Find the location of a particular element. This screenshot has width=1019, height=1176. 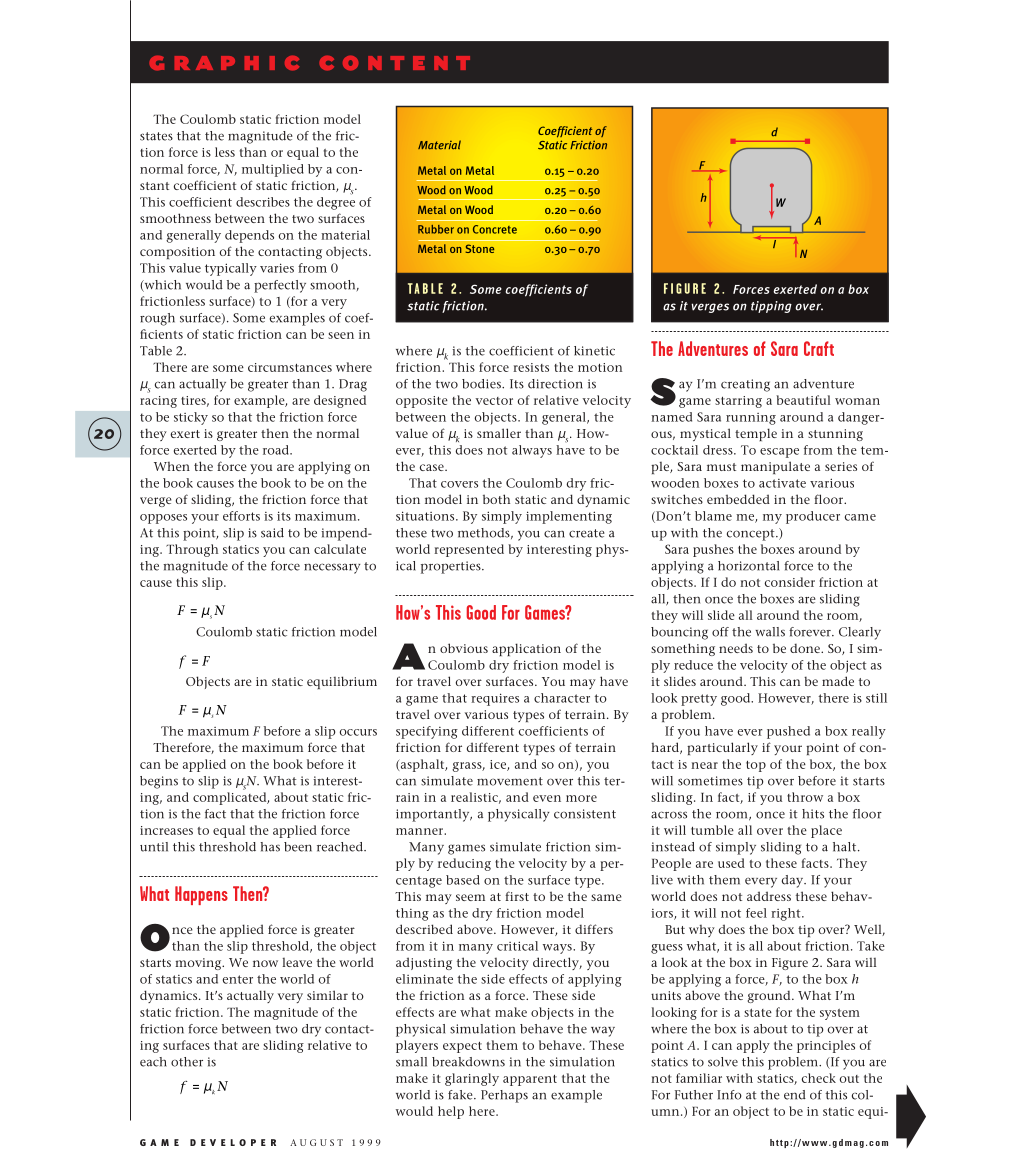

GRAPHIC is located at coordinates (224, 63).
